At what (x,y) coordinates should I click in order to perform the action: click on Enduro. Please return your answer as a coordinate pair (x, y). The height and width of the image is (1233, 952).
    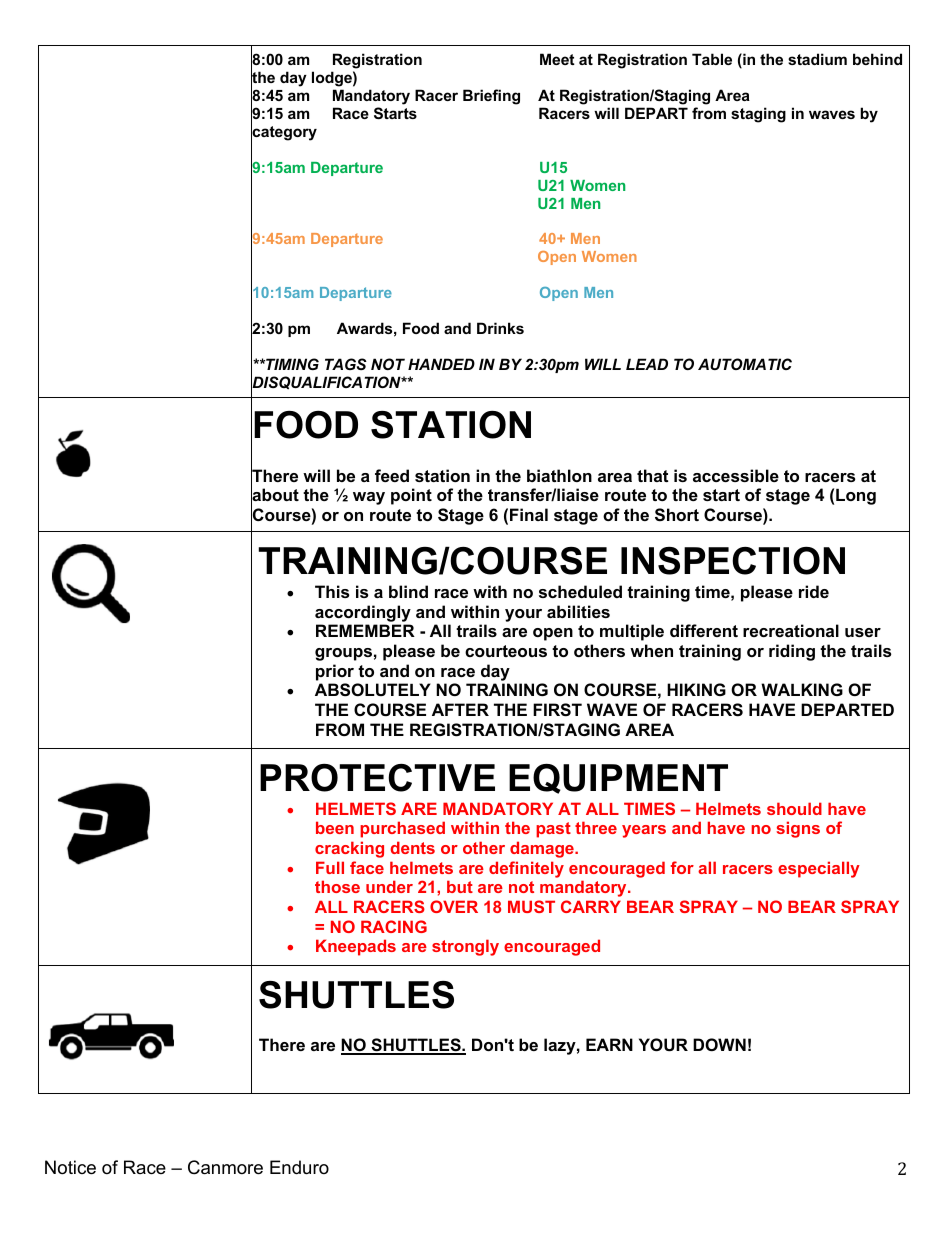
    Looking at the image, I should click on (299, 1167).
